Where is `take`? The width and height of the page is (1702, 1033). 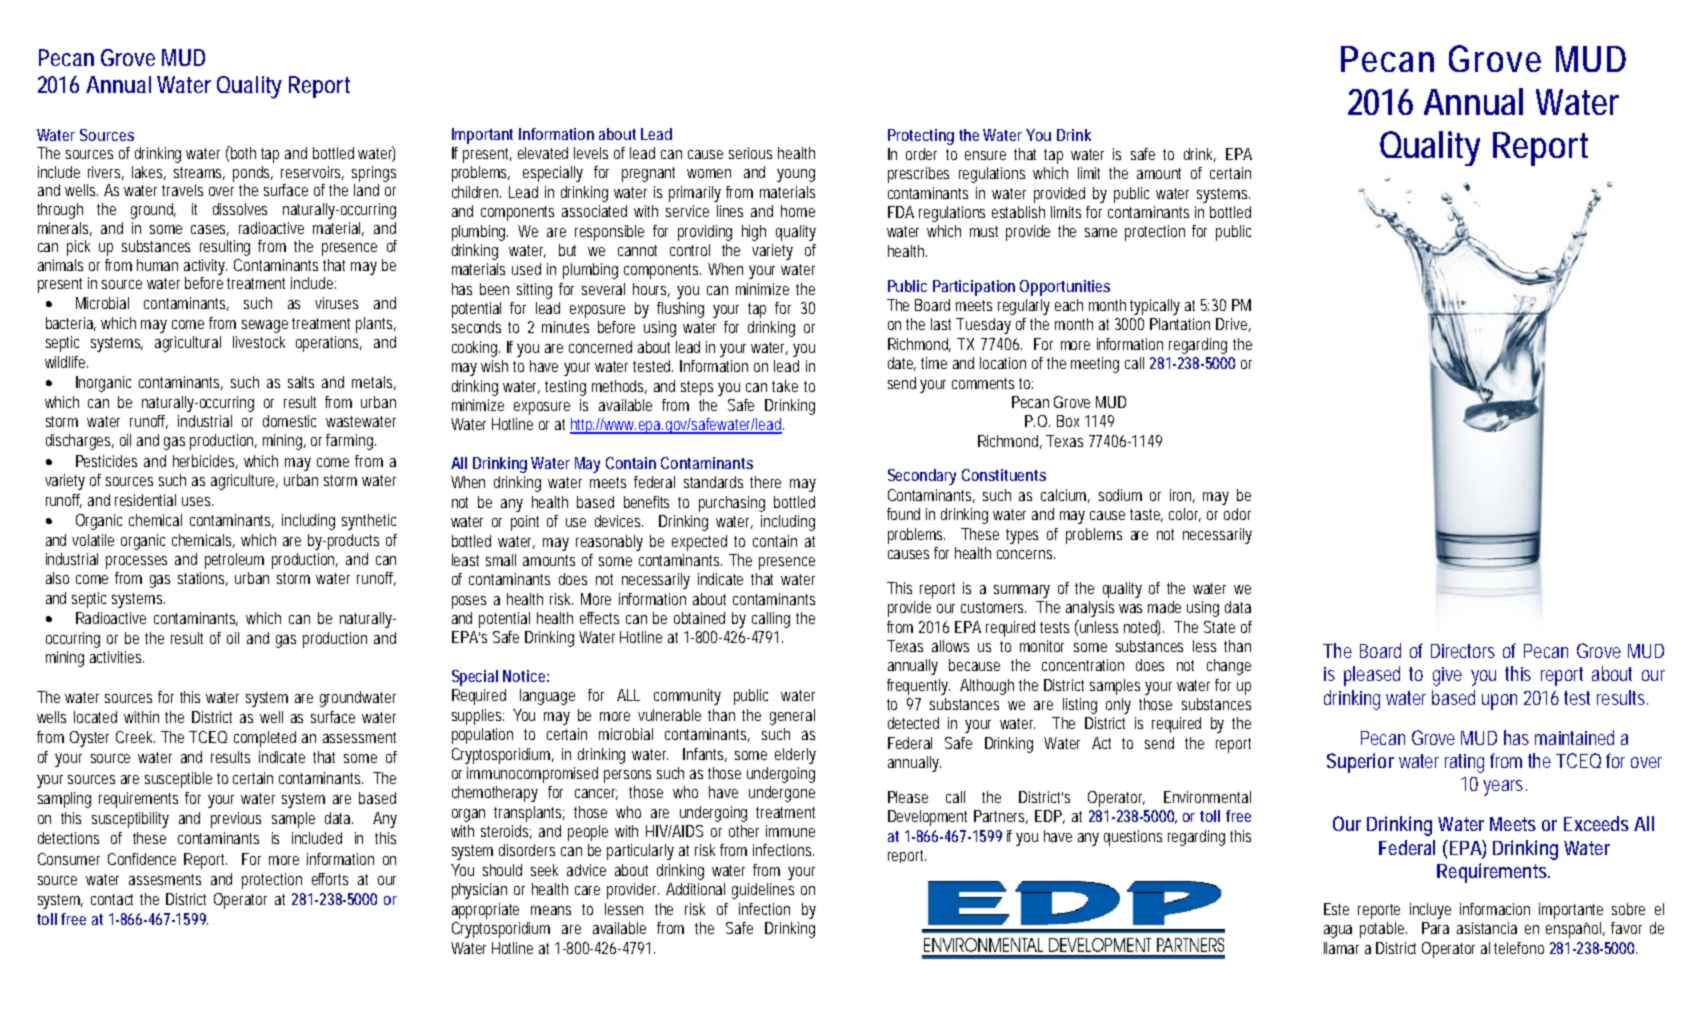
take is located at coordinates (785, 386).
